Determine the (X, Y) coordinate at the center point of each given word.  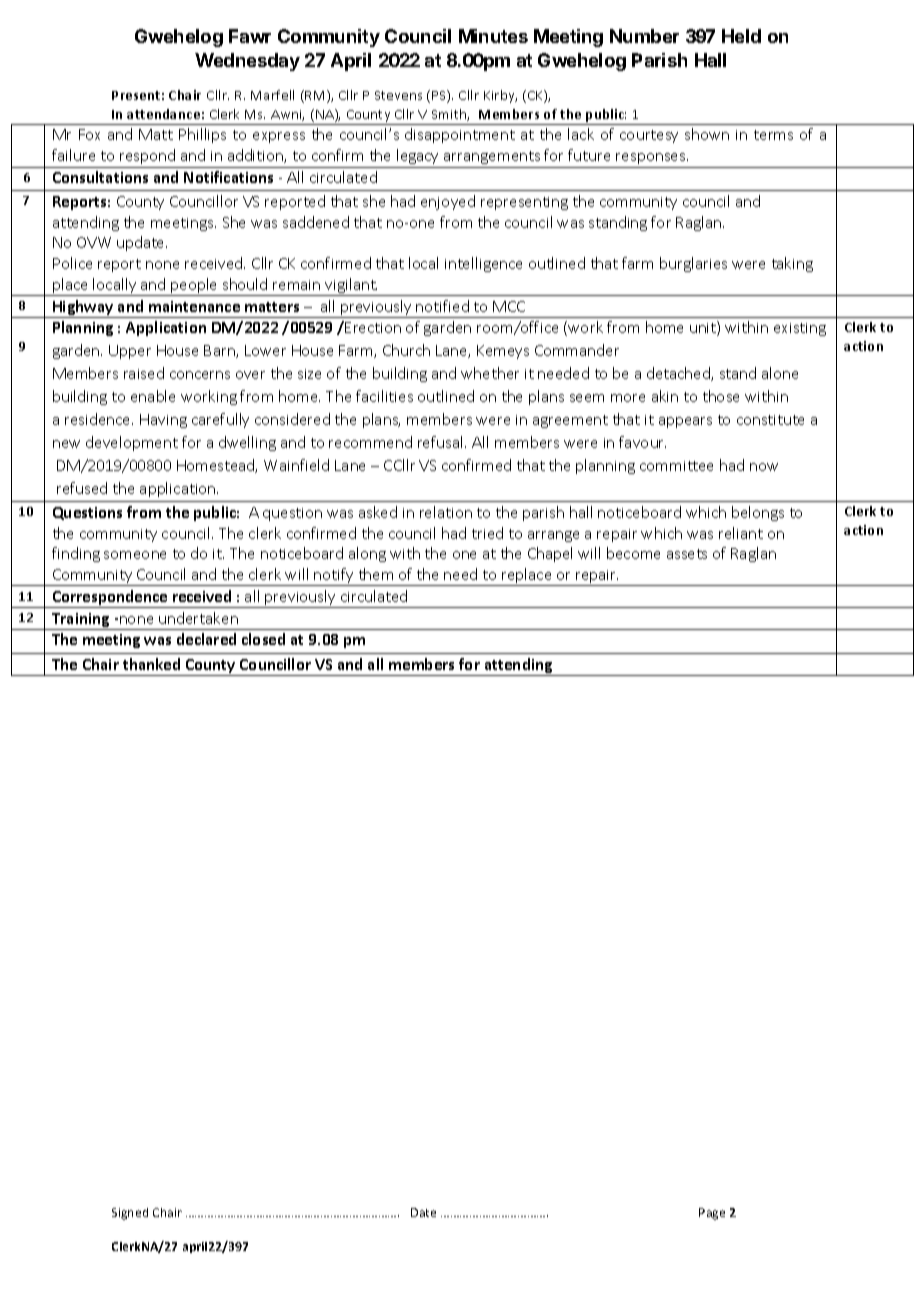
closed (263, 639)
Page (712, 1214)
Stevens (398, 95)
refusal (442, 442)
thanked (151, 664)
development (132, 443)
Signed (130, 1214)
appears (685, 422)
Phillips (202, 135)
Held (741, 36)
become (633, 553)
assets (687, 554)
